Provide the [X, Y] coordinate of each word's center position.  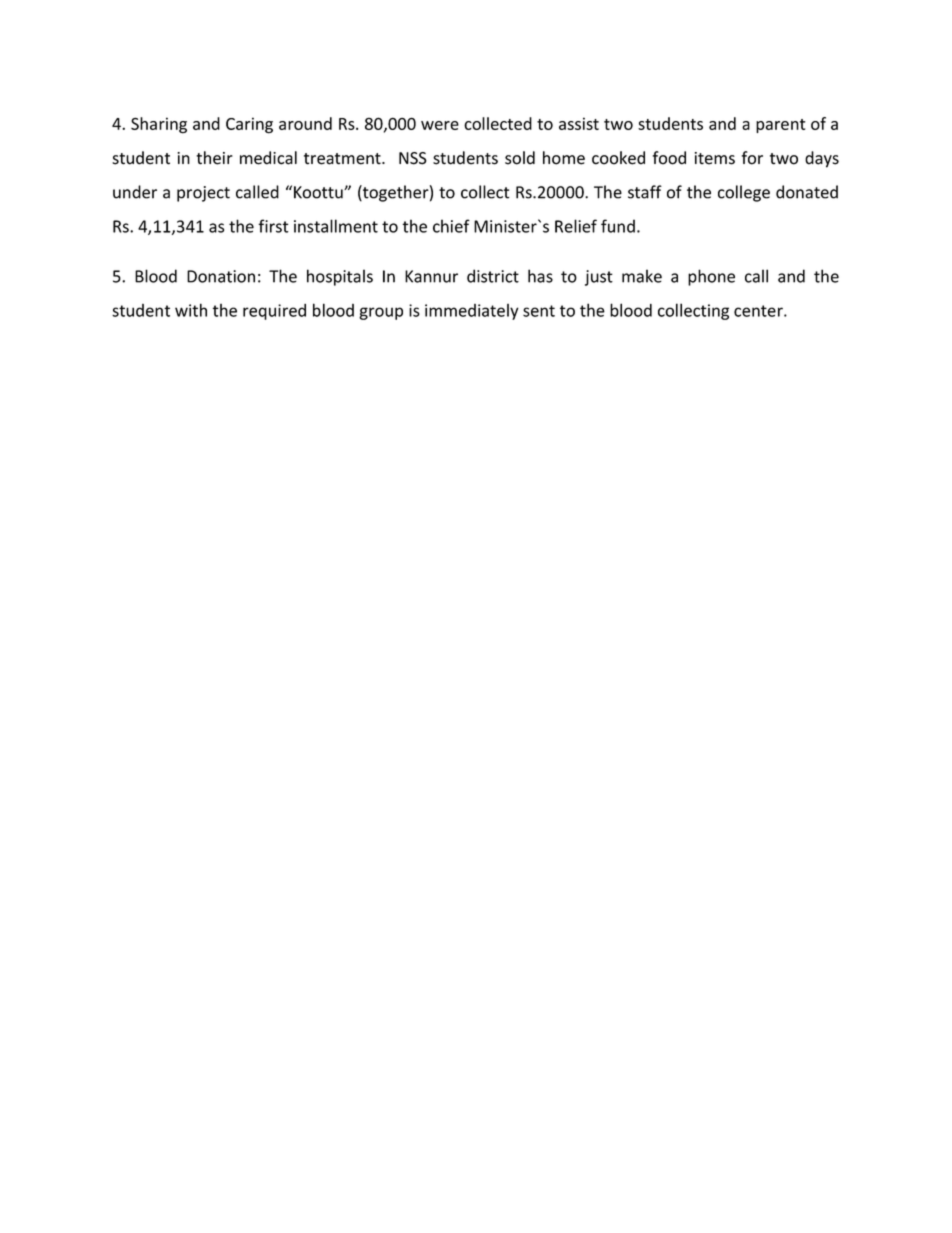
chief [451, 226]
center [759, 311]
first [273, 226]
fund [618, 226]
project [203, 194]
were [440, 125]
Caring [249, 125]
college [744, 193]
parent [781, 126]
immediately [472, 312]
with [191, 310]
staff [645, 192]
